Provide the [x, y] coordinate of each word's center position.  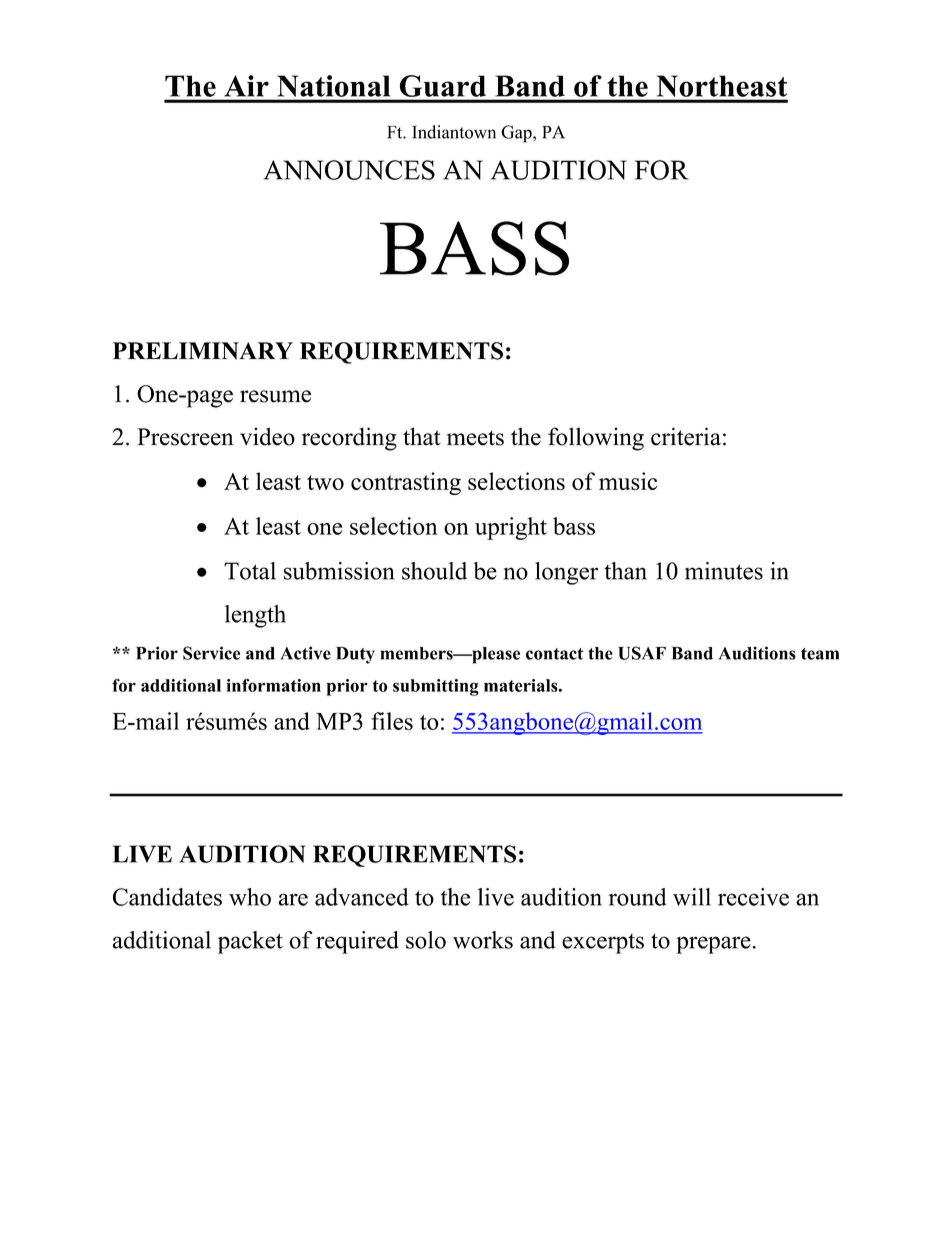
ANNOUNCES [349, 170]
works [483, 940]
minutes [724, 571]
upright [511, 528]
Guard [443, 86]
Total [250, 571]
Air [247, 86]
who [250, 897]
